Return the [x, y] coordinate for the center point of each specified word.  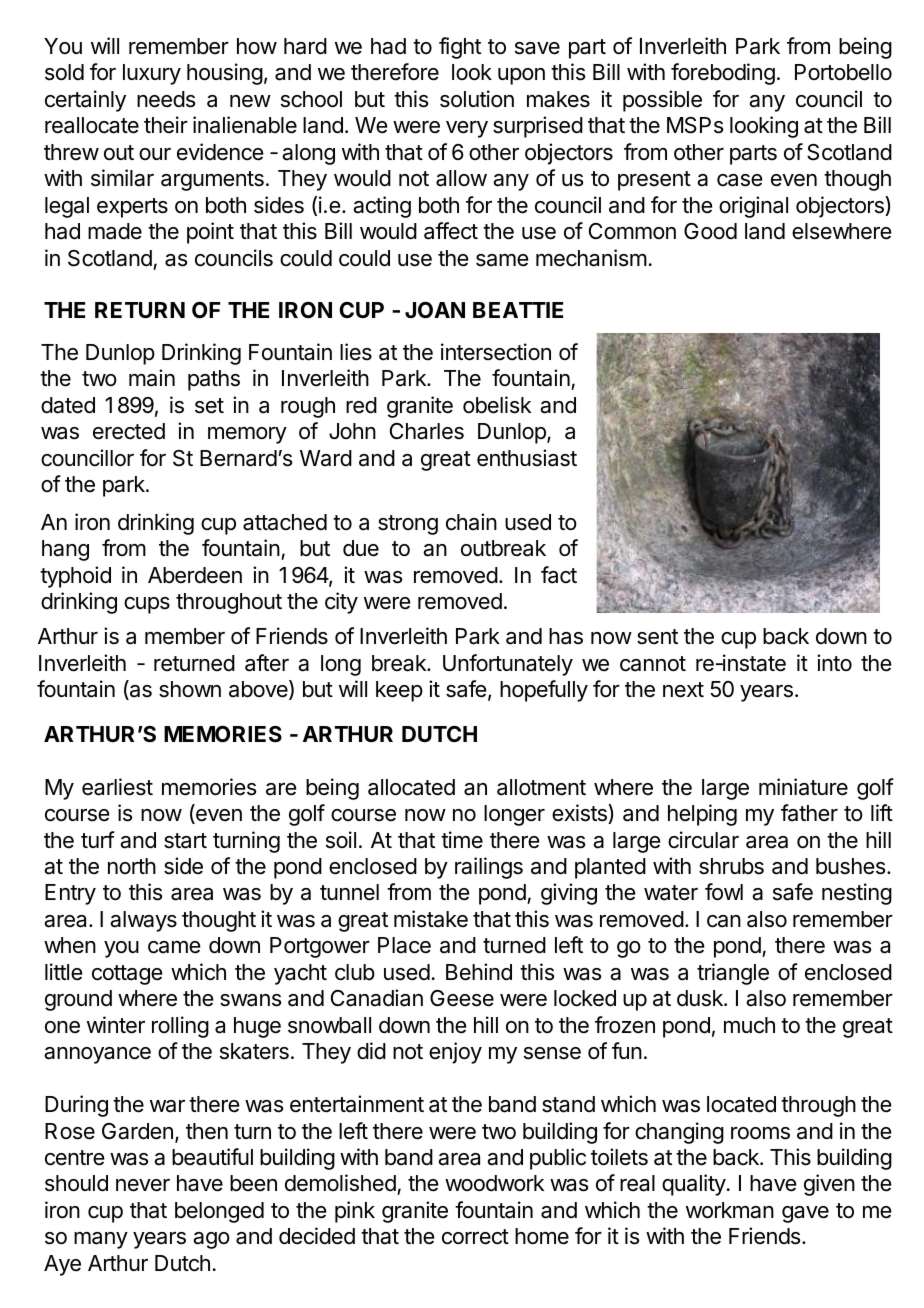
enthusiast [527, 458]
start [185, 841]
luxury [152, 74]
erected [129, 431]
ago [211, 1240]
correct [475, 1237]
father [809, 813]
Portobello [843, 72]
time [462, 840]
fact [559, 575]
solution [477, 99]
